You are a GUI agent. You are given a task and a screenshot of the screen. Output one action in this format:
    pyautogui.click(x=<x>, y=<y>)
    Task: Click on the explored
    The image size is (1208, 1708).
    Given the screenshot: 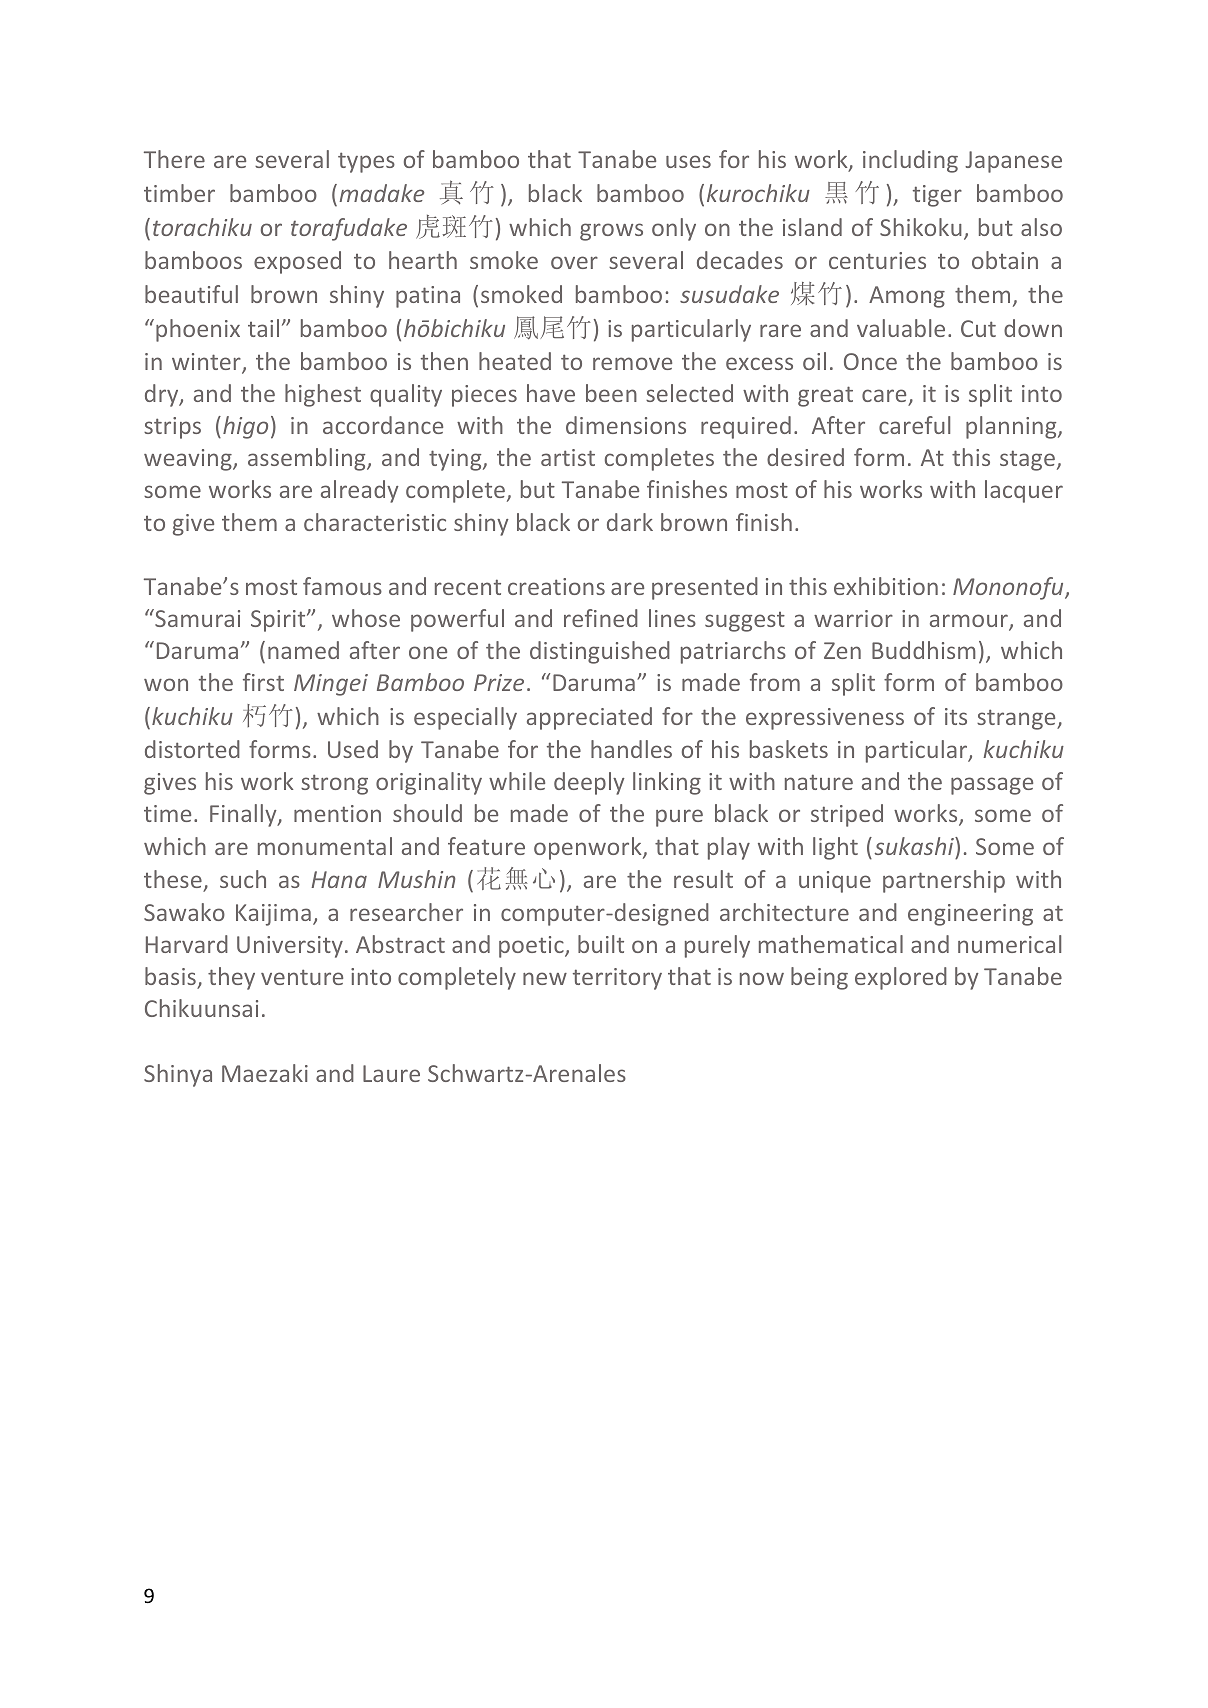 What is the action you would take?
    pyautogui.click(x=901, y=978)
